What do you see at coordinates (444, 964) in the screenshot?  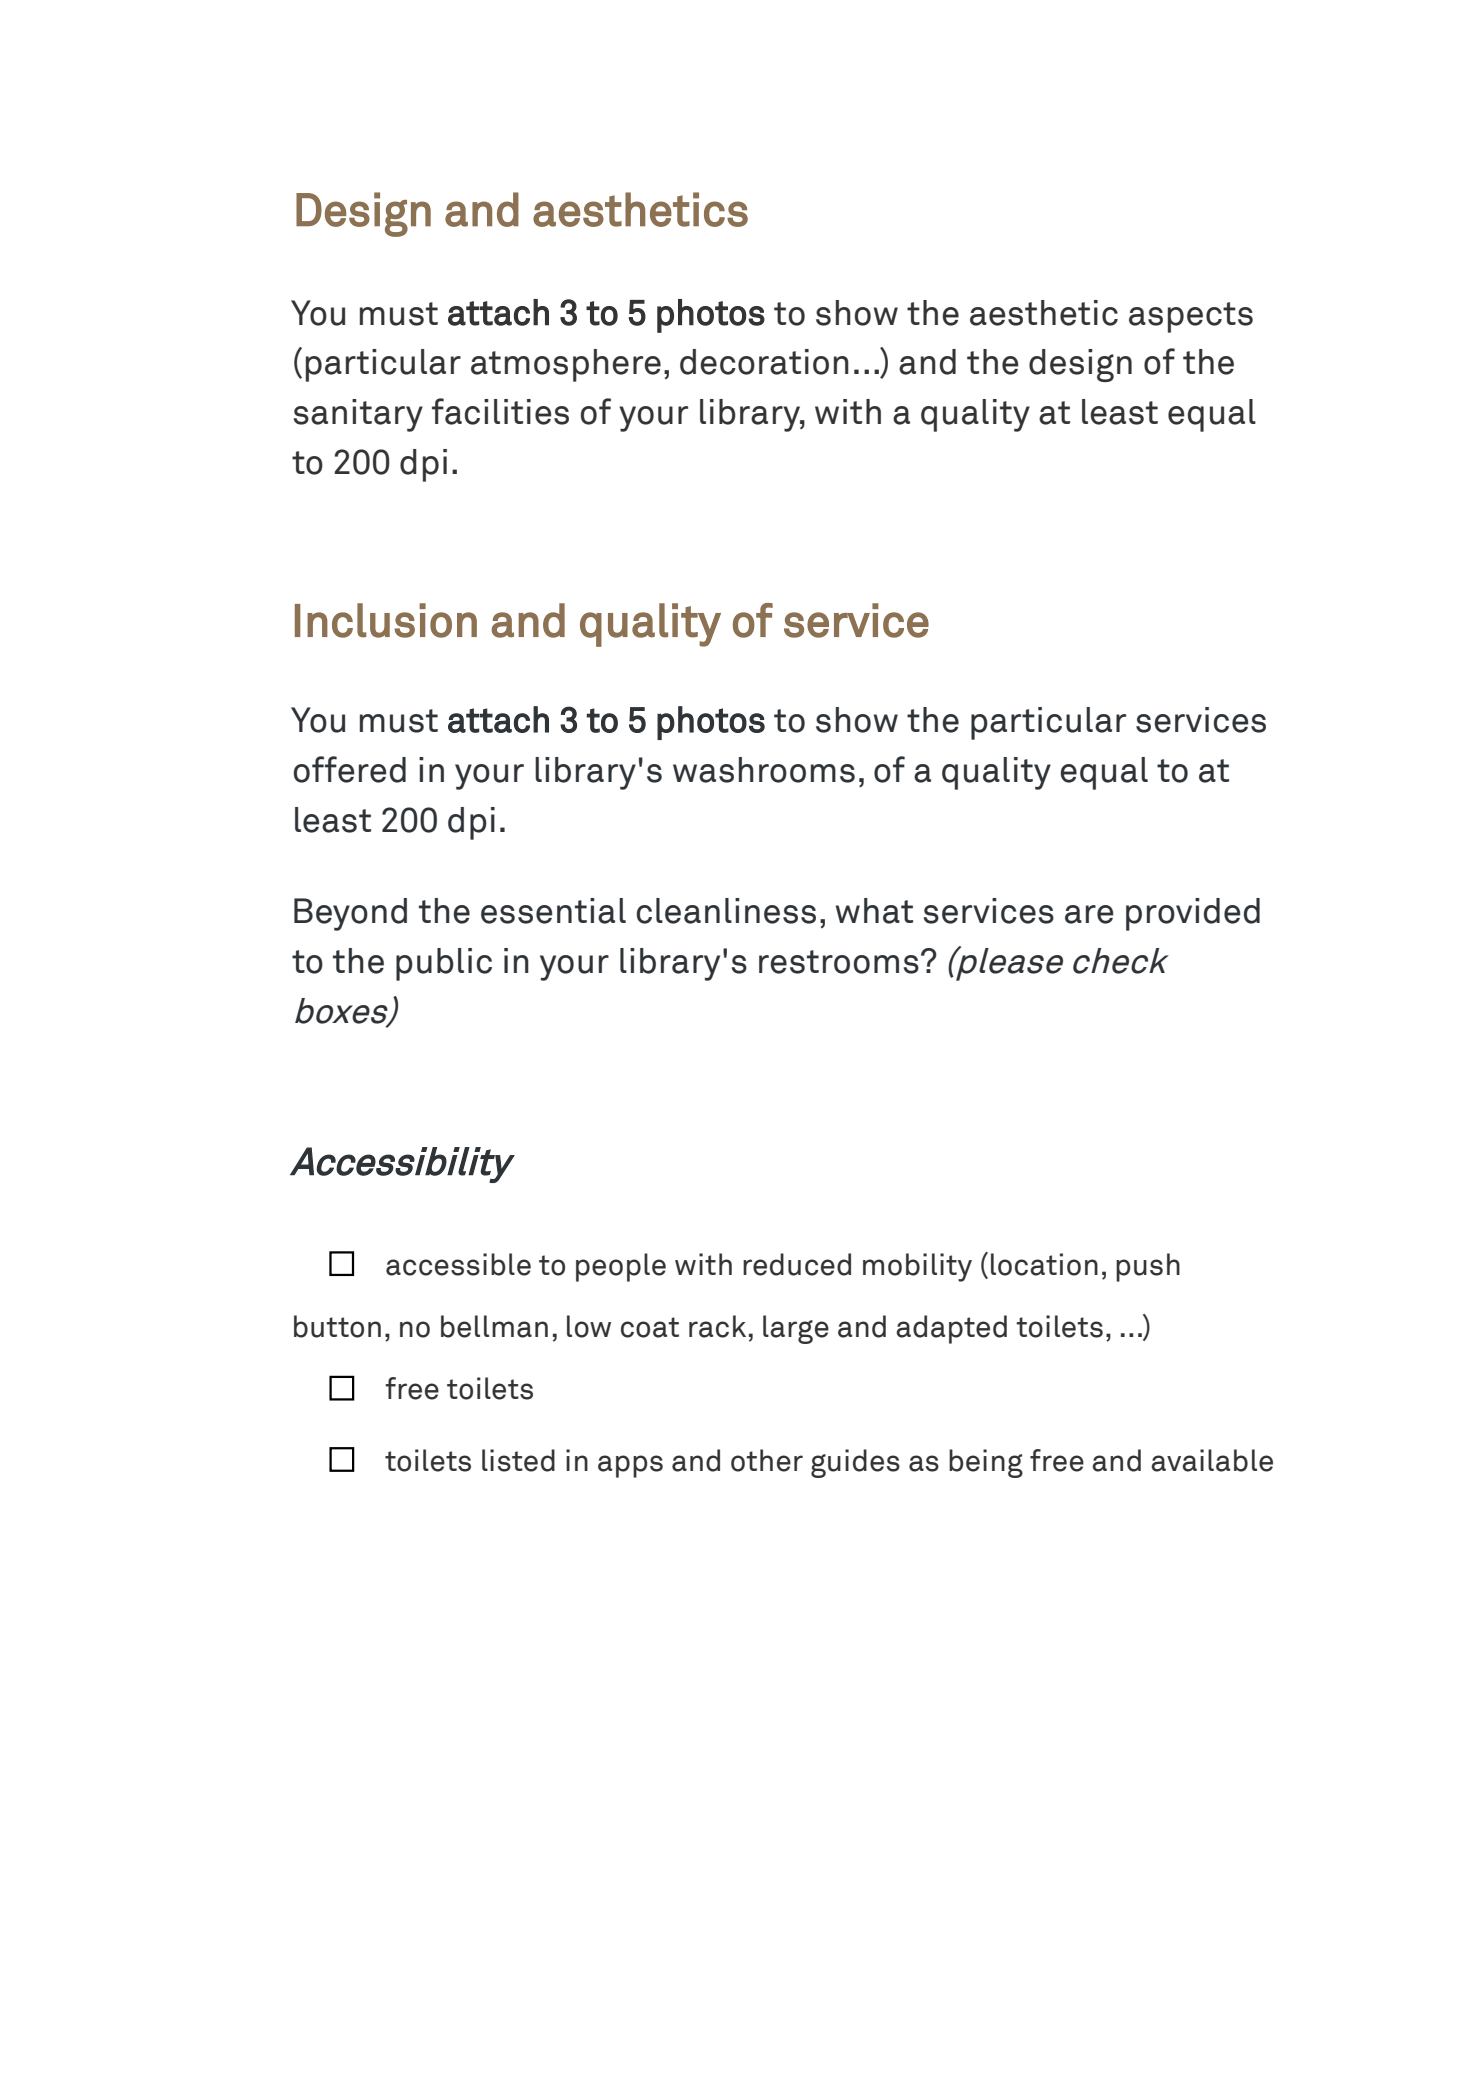 I see `public` at bounding box center [444, 964].
